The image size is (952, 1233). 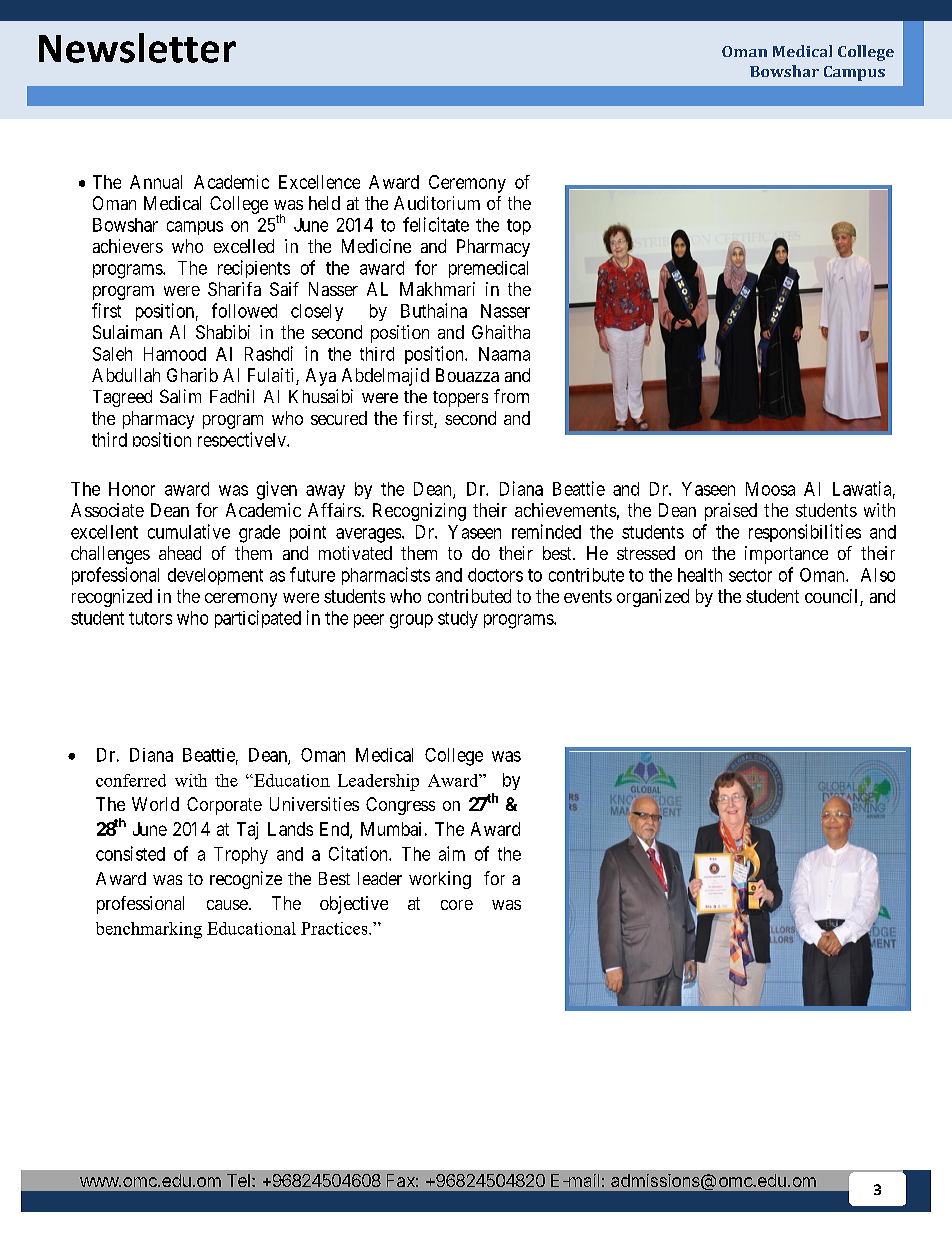 What do you see at coordinates (457, 905) in the image?
I see `core` at bounding box center [457, 905].
